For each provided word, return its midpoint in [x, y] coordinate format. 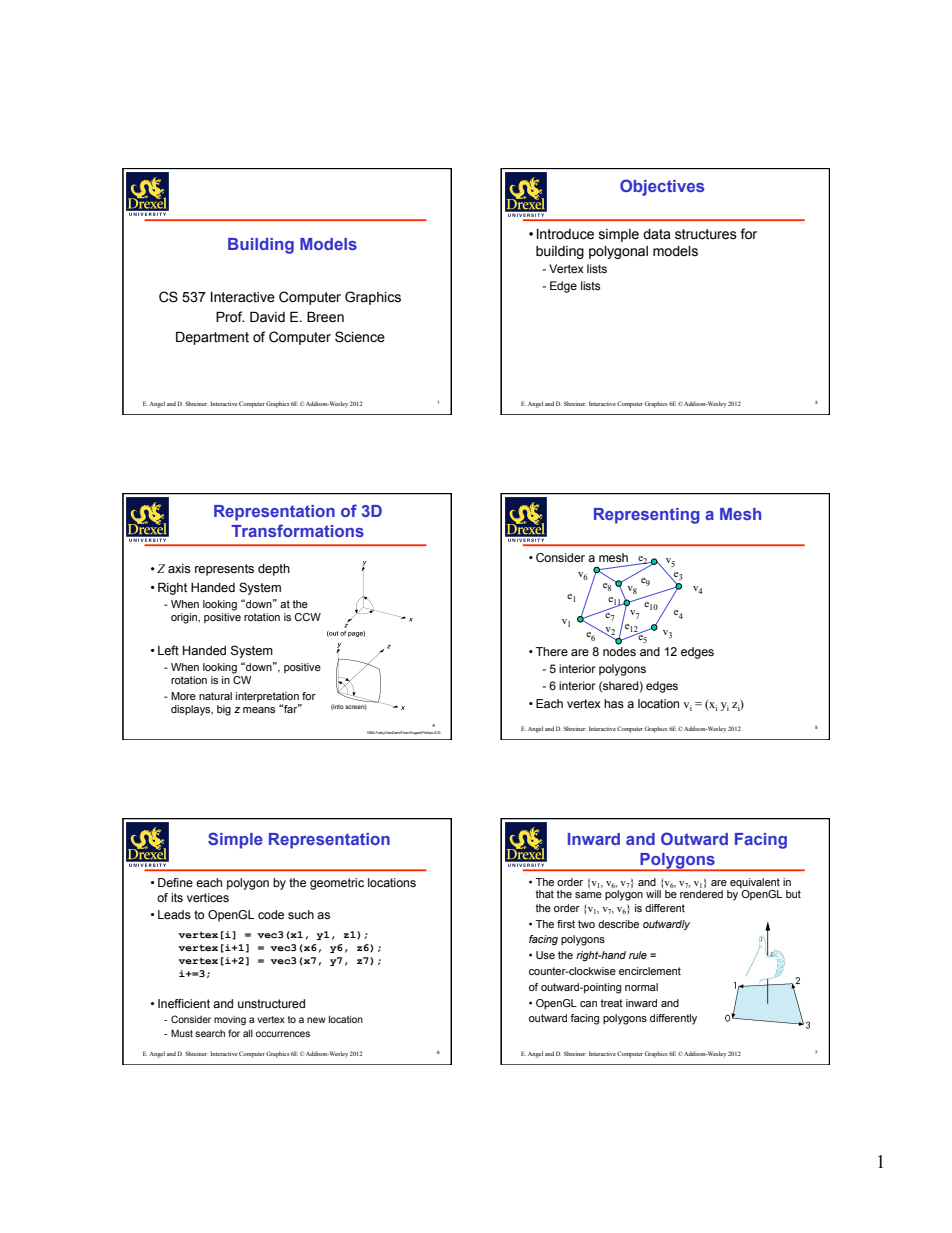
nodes [619, 651]
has [614, 703]
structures [706, 234]
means [259, 710]
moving [230, 1020]
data [657, 234]
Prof [230, 317]
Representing [646, 516]
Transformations [297, 530]
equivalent [755, 883]
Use [545, 955]
